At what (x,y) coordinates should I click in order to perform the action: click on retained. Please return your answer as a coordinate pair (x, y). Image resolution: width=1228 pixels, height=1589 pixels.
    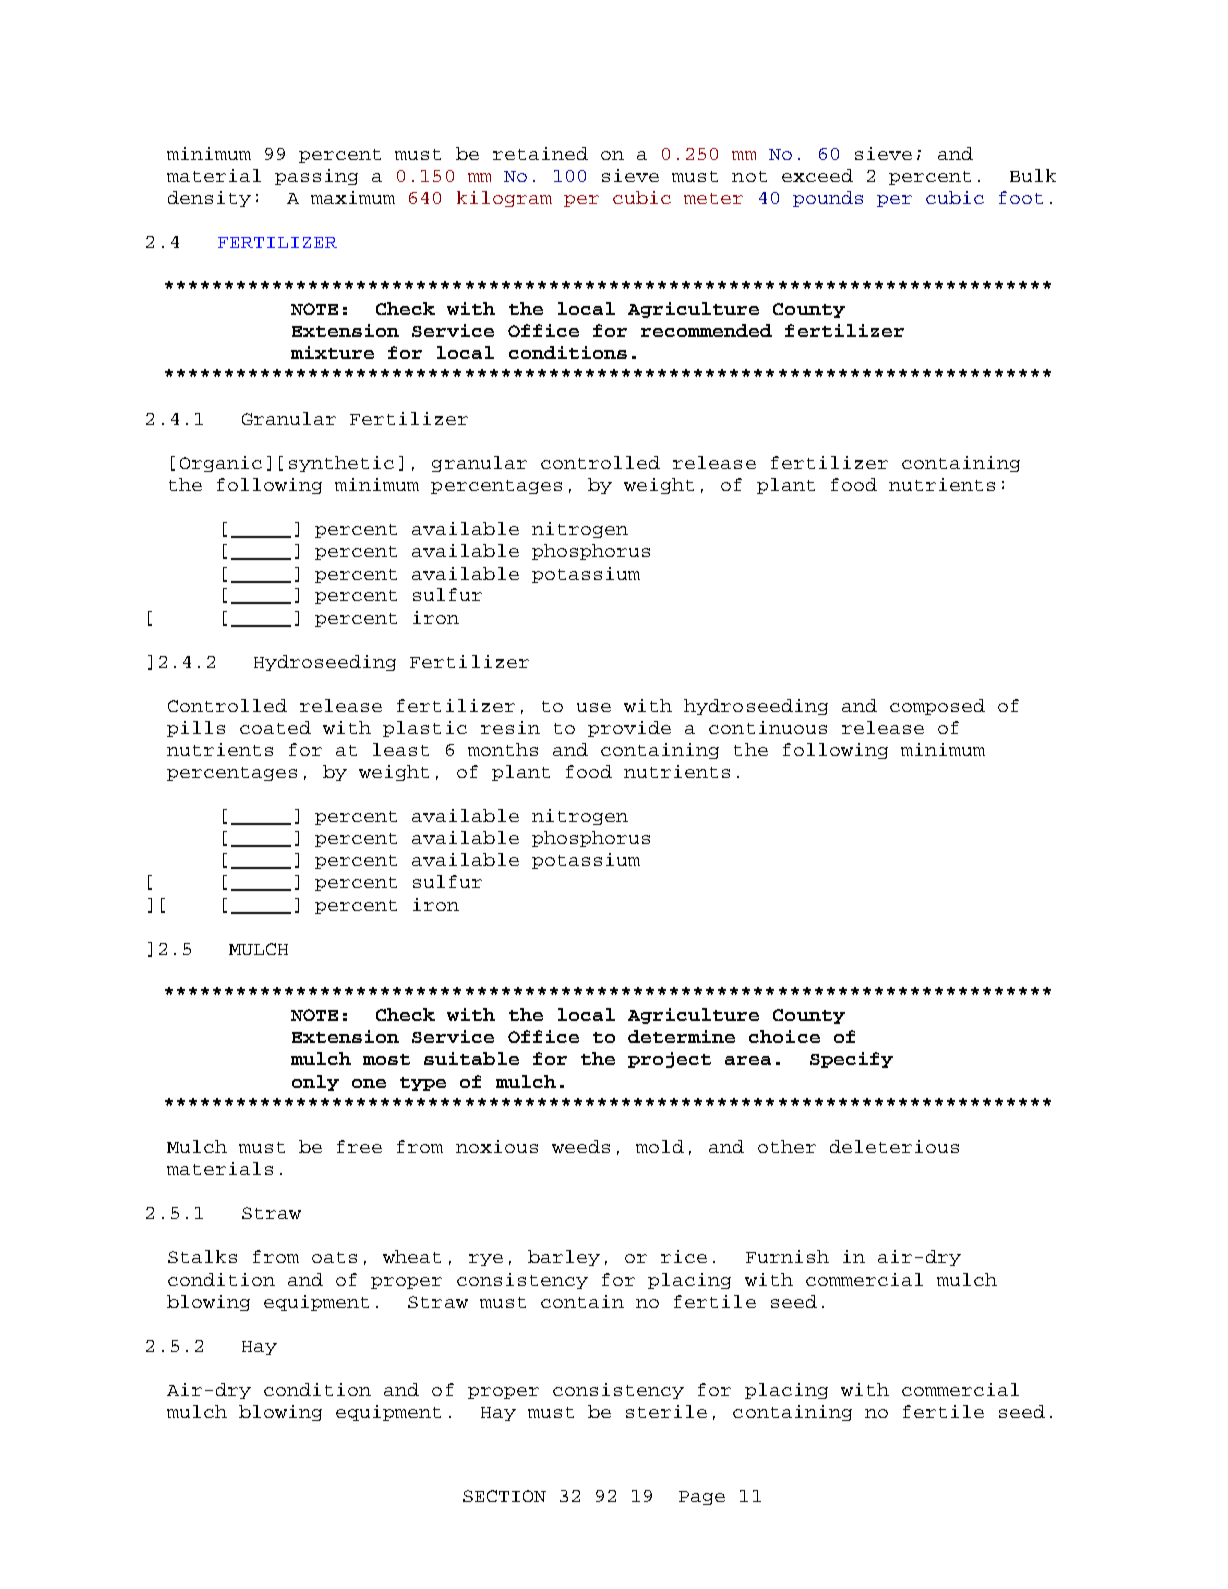
    Looking at the image, I should click on (540, 153).
